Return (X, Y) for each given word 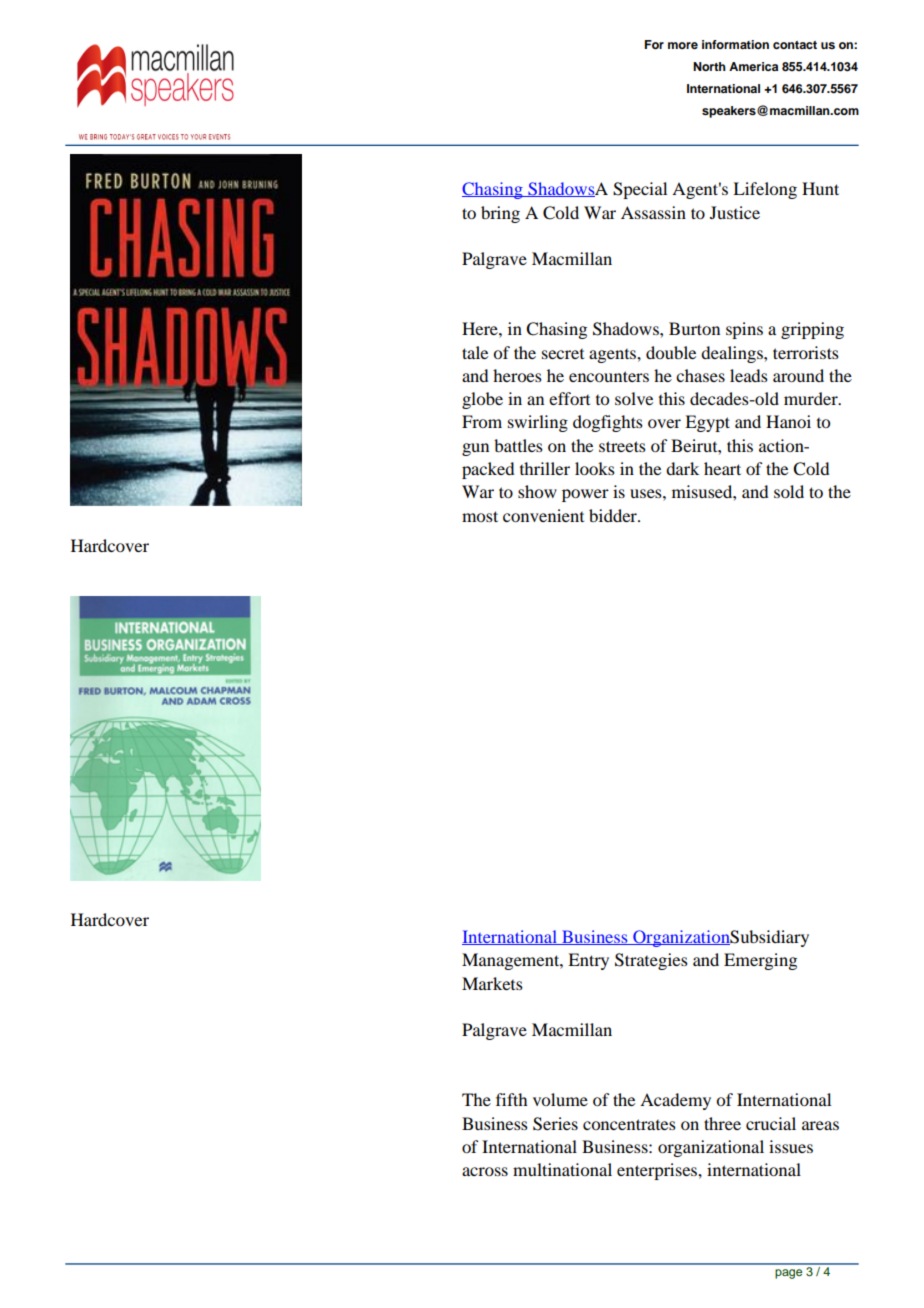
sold (789, 491)
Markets (492, 983)
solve (634, 398)
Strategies (651, 961)
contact (795, 45)
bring (500, 214)
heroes (517, 375)
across (485, 1171)
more (683, 45)
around (798, 375)
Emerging (760, 961)
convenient (543, 515)
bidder (614, 515)
